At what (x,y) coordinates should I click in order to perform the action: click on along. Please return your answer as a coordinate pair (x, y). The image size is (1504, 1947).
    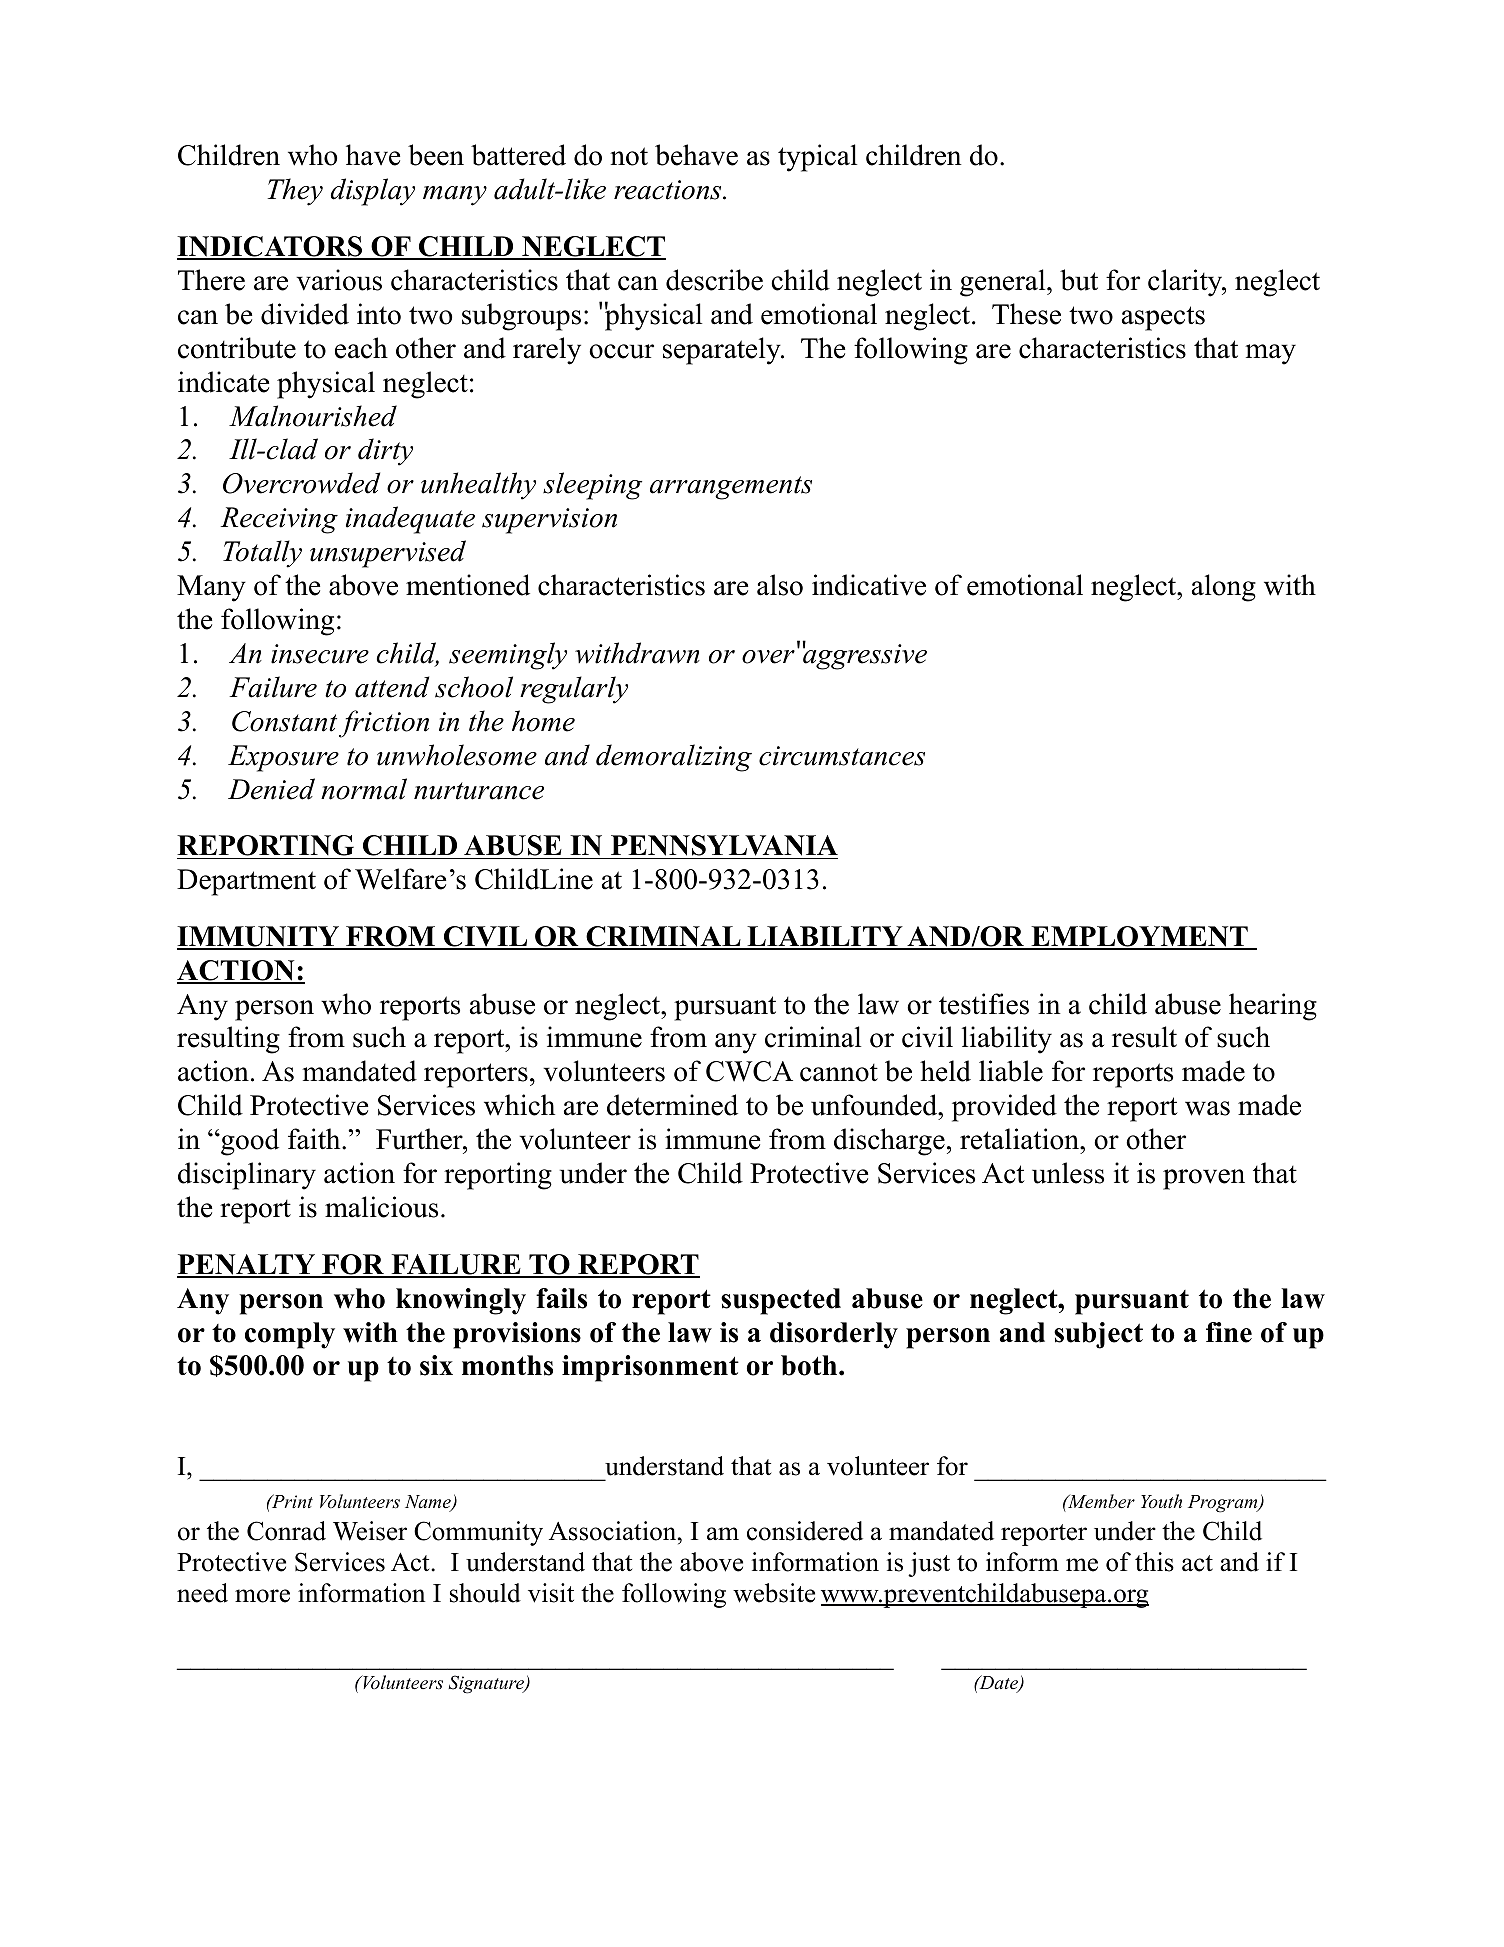
    Looking at the image, I should click on (1224, 588).
